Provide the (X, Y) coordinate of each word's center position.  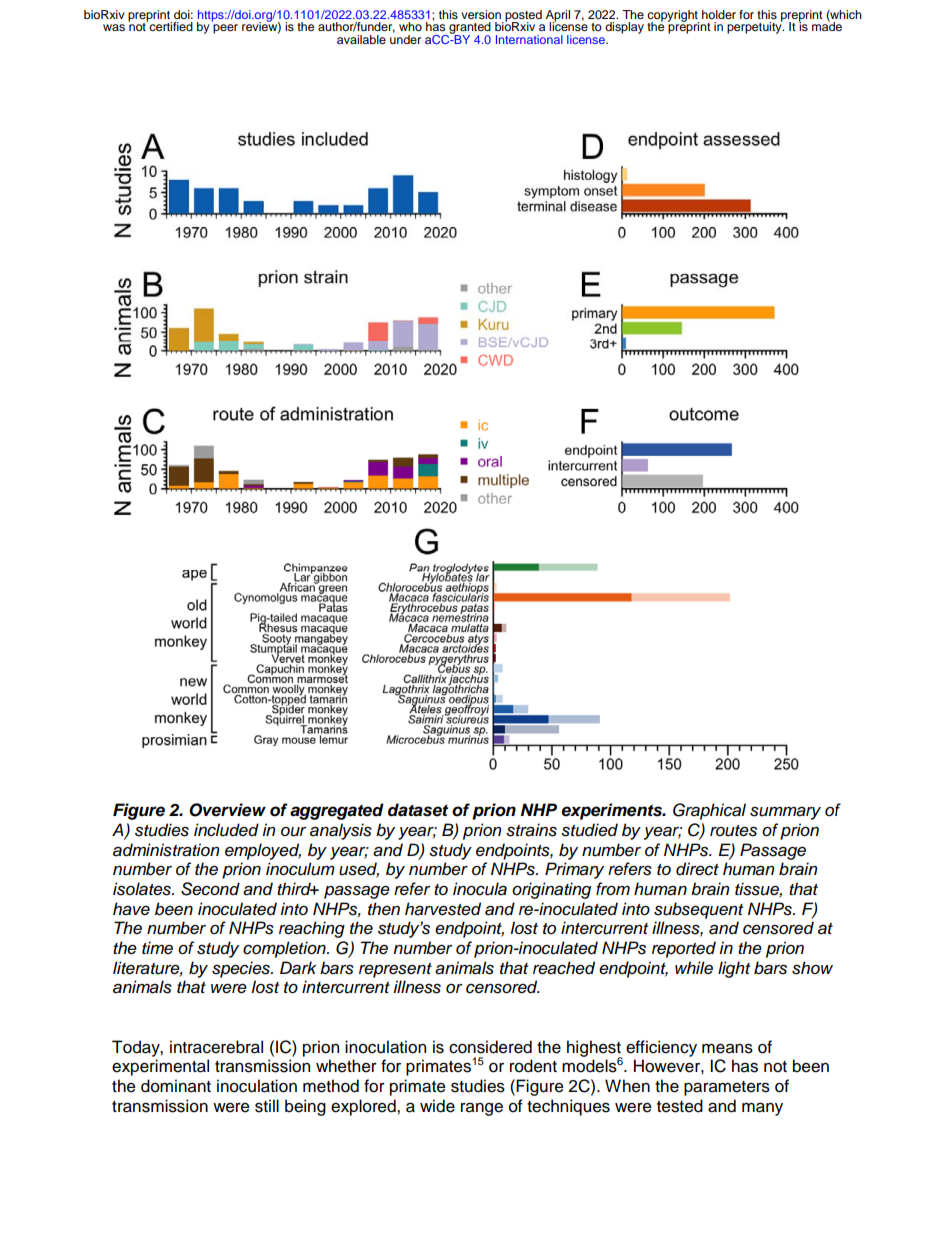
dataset (418, 810)
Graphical (709, 811)
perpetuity (755, 27)
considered (490, 1047)
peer (225, 29)
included (226, 830)
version (481, 14)
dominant (176, 1086)
